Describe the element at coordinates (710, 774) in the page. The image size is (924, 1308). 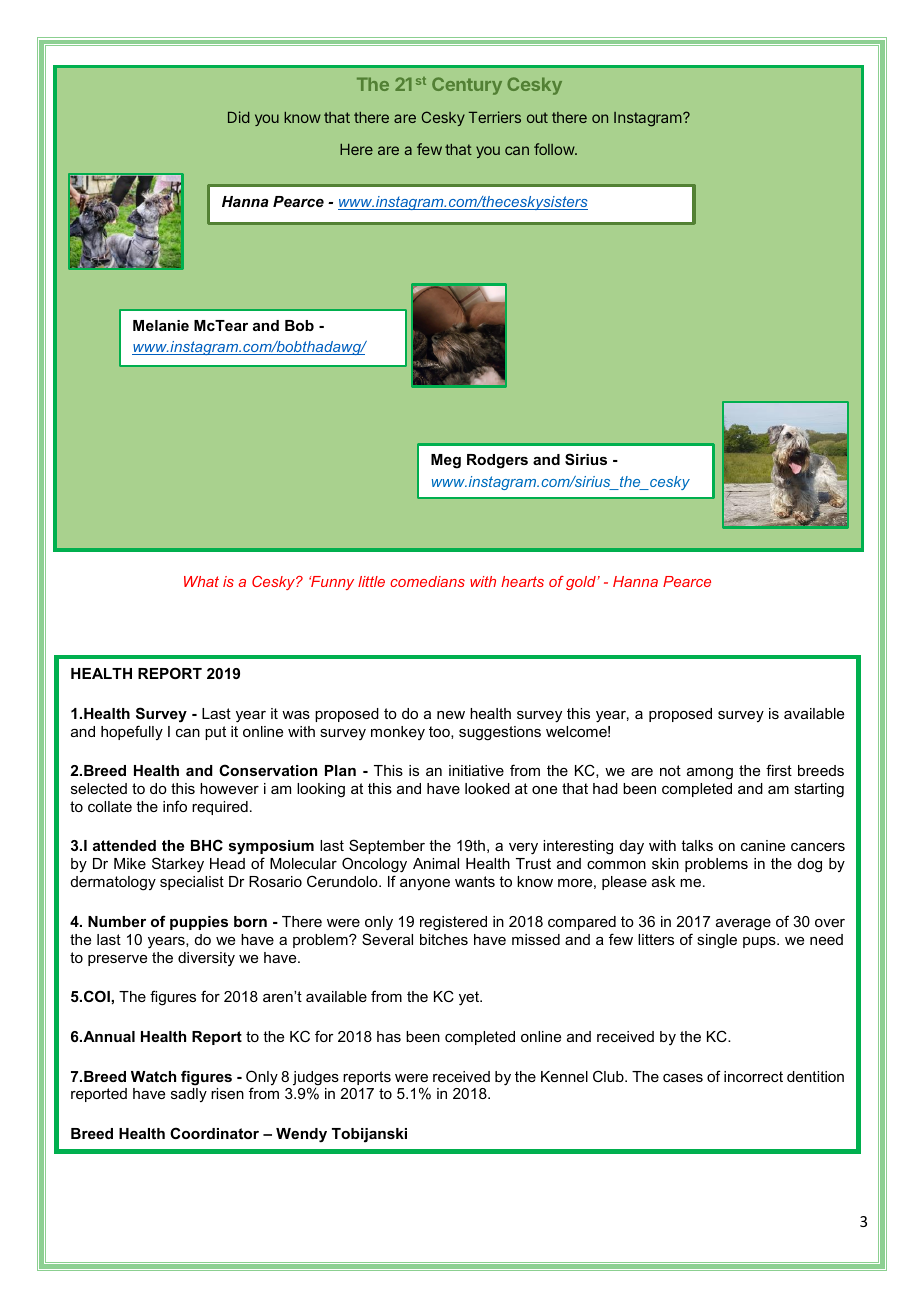
I see `among` at that location.
